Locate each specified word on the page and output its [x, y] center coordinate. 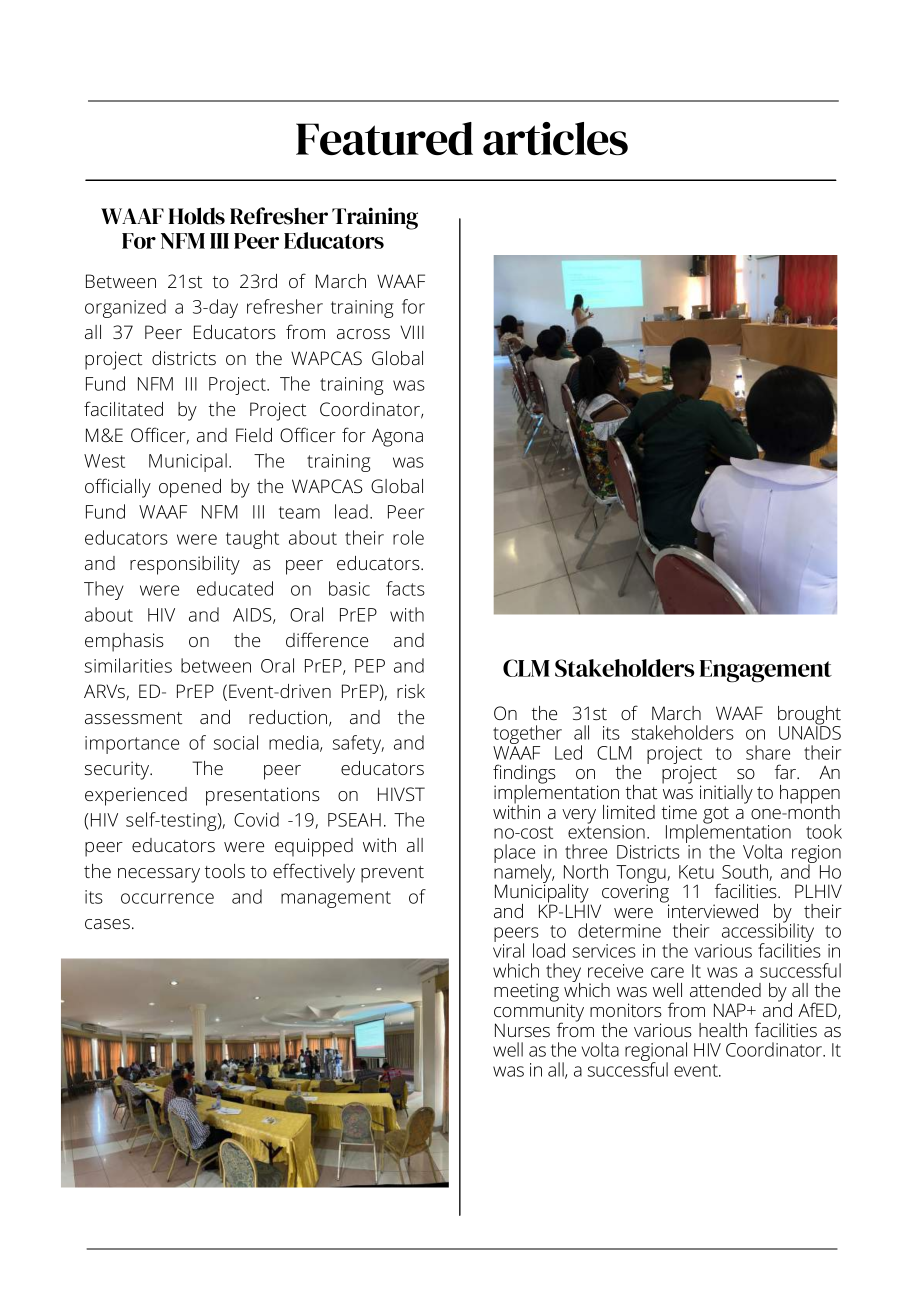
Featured [384, 138]
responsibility [185, 565]
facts [405, 588]
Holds [197, 216]
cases [107, 924]
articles [555, 138]
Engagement [766, 671]
